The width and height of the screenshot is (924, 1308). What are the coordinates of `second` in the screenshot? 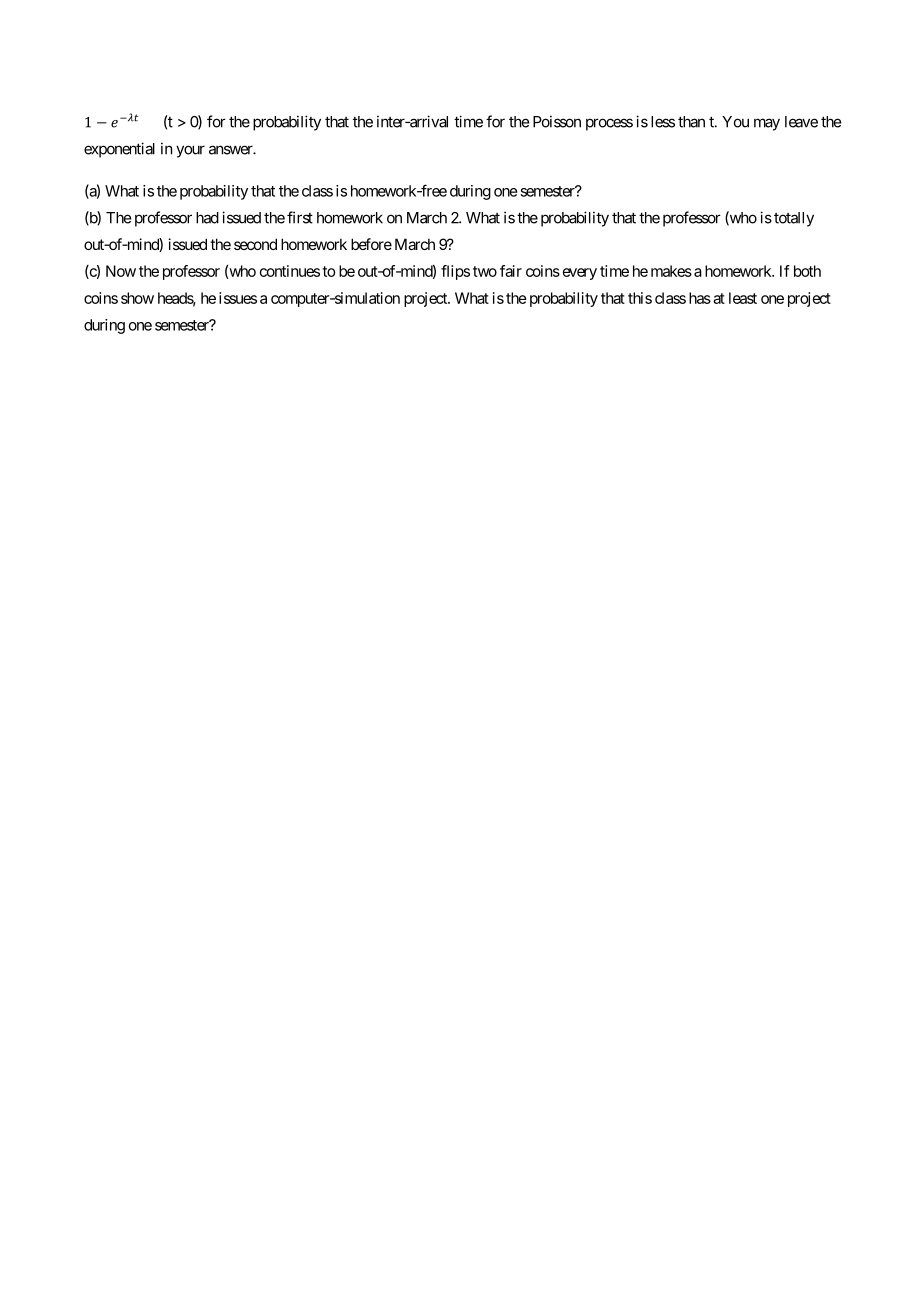 It's located at (255, 244).
